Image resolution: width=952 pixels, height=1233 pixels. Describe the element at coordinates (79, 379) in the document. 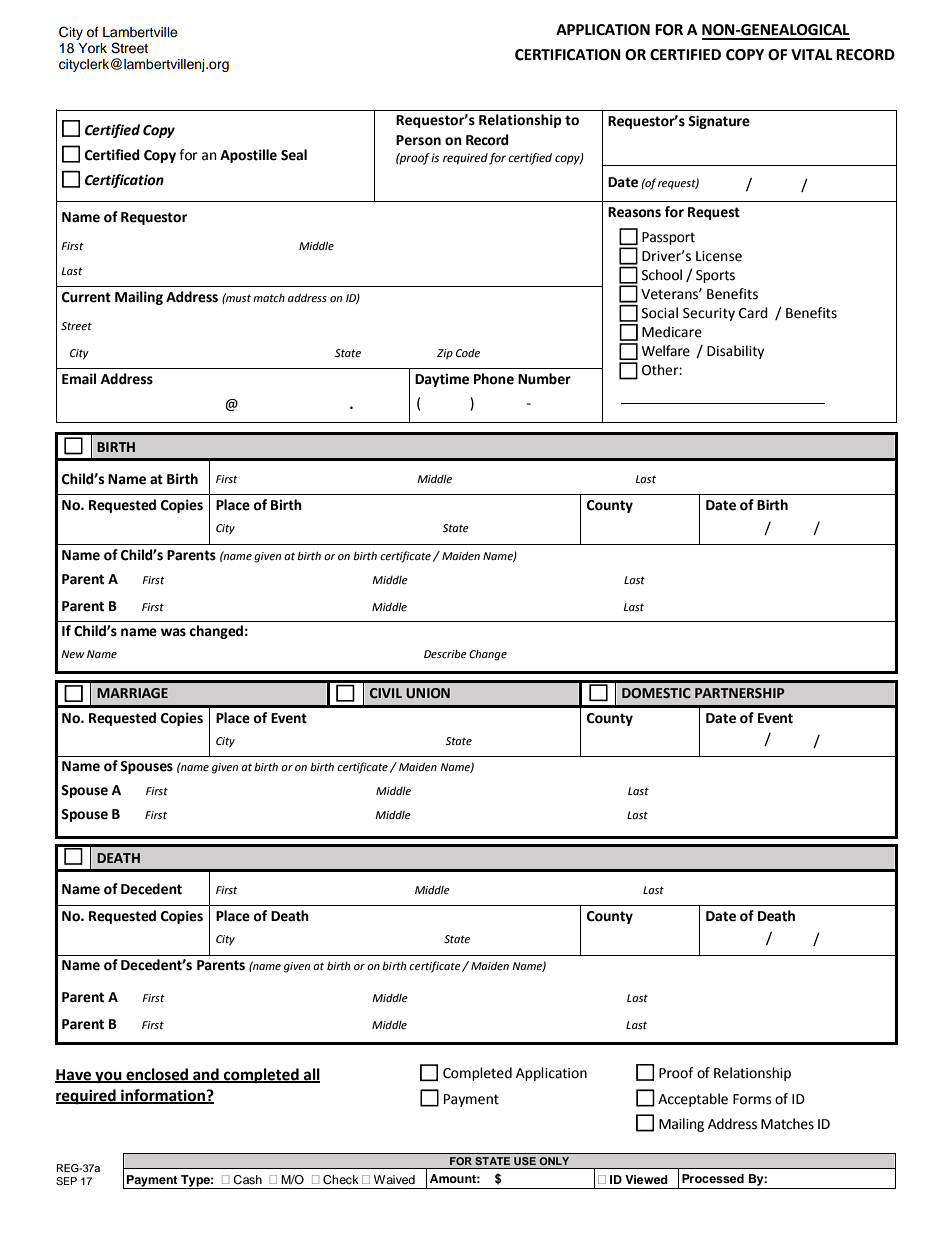

I see `Email` at that location.
